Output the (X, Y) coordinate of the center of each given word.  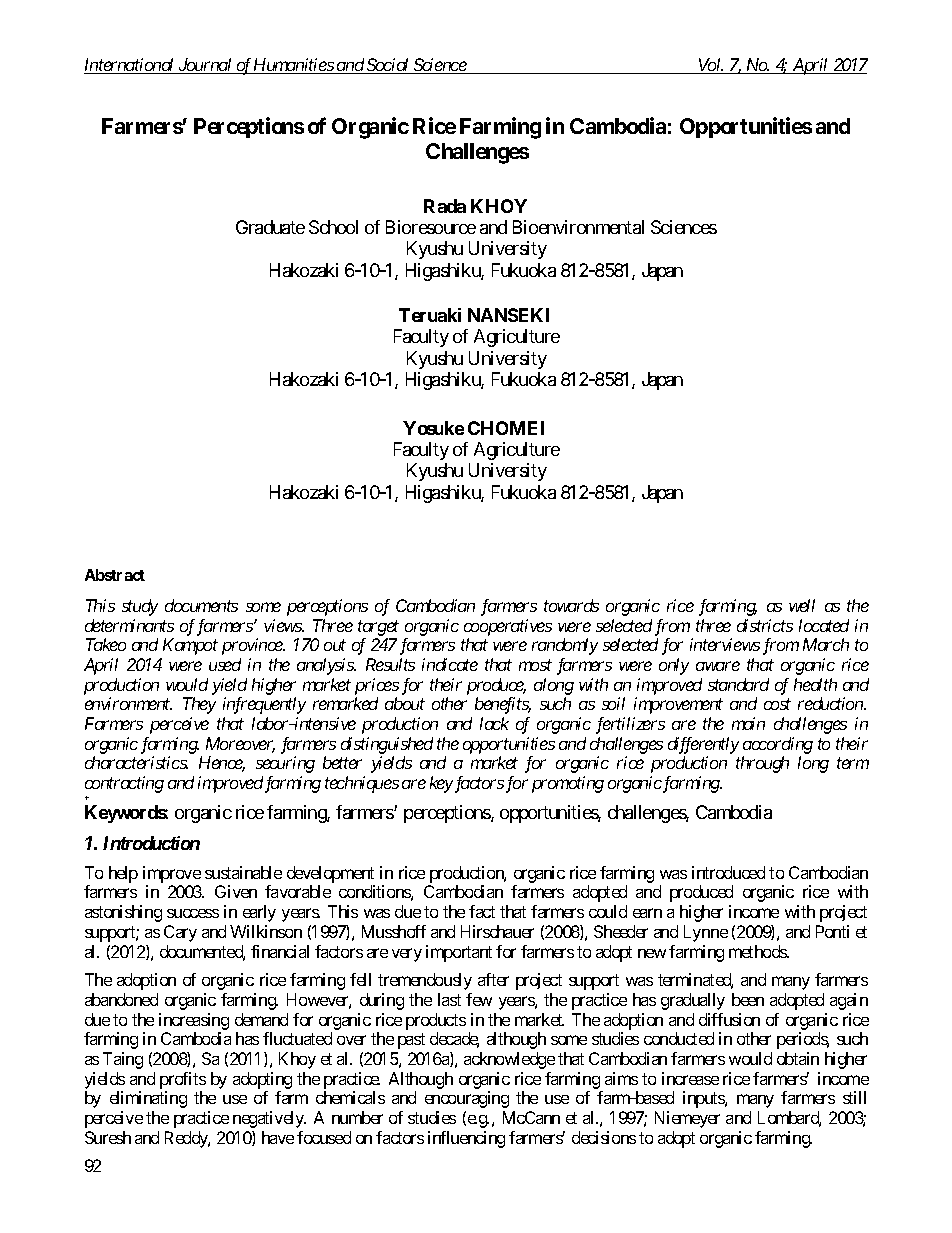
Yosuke (433, 428)
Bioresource (431, 227)
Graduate (270, 227)
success (193, 913)
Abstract (115, 575)
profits (183, 1080)
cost (777, 704)
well (802, 605)
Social (388, 66)
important (459, 953)
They (199, 705)
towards (571, 605)
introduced (728, 872)
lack (494, 723)
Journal (205, 66)
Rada (445, 206)
